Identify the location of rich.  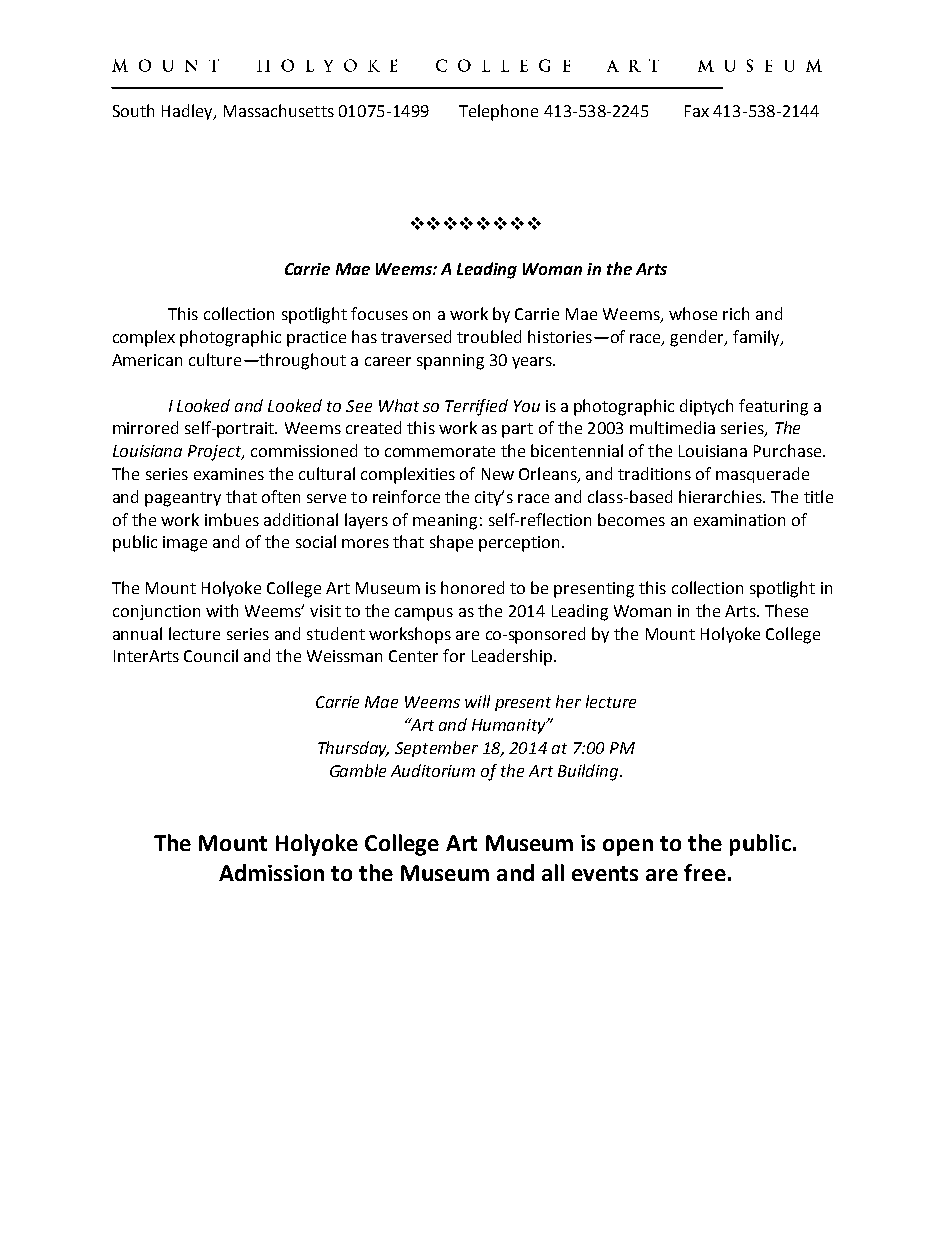
(736, 313).
